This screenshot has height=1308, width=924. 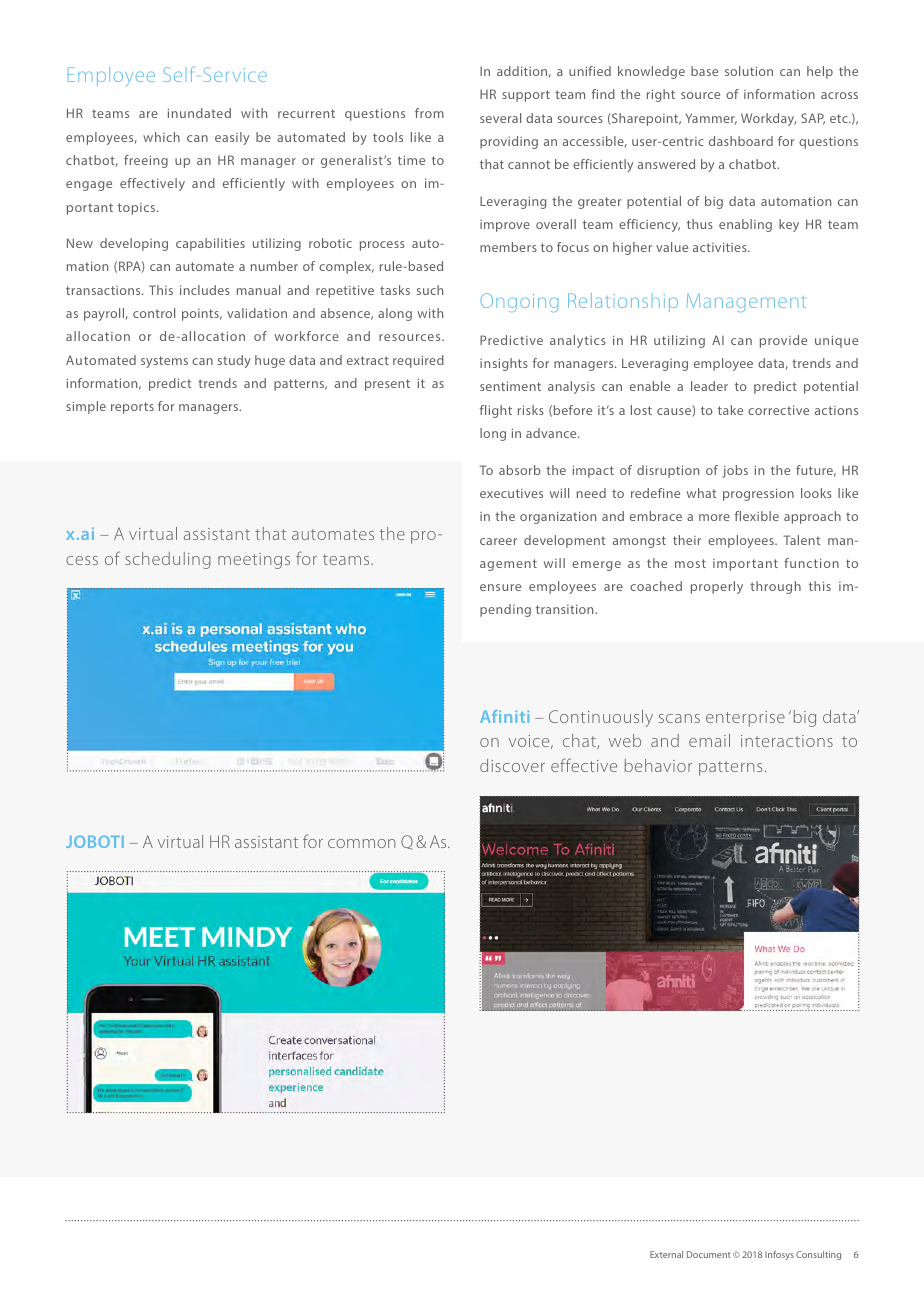 I want to click on Workday, so click(x=768, y=119).
